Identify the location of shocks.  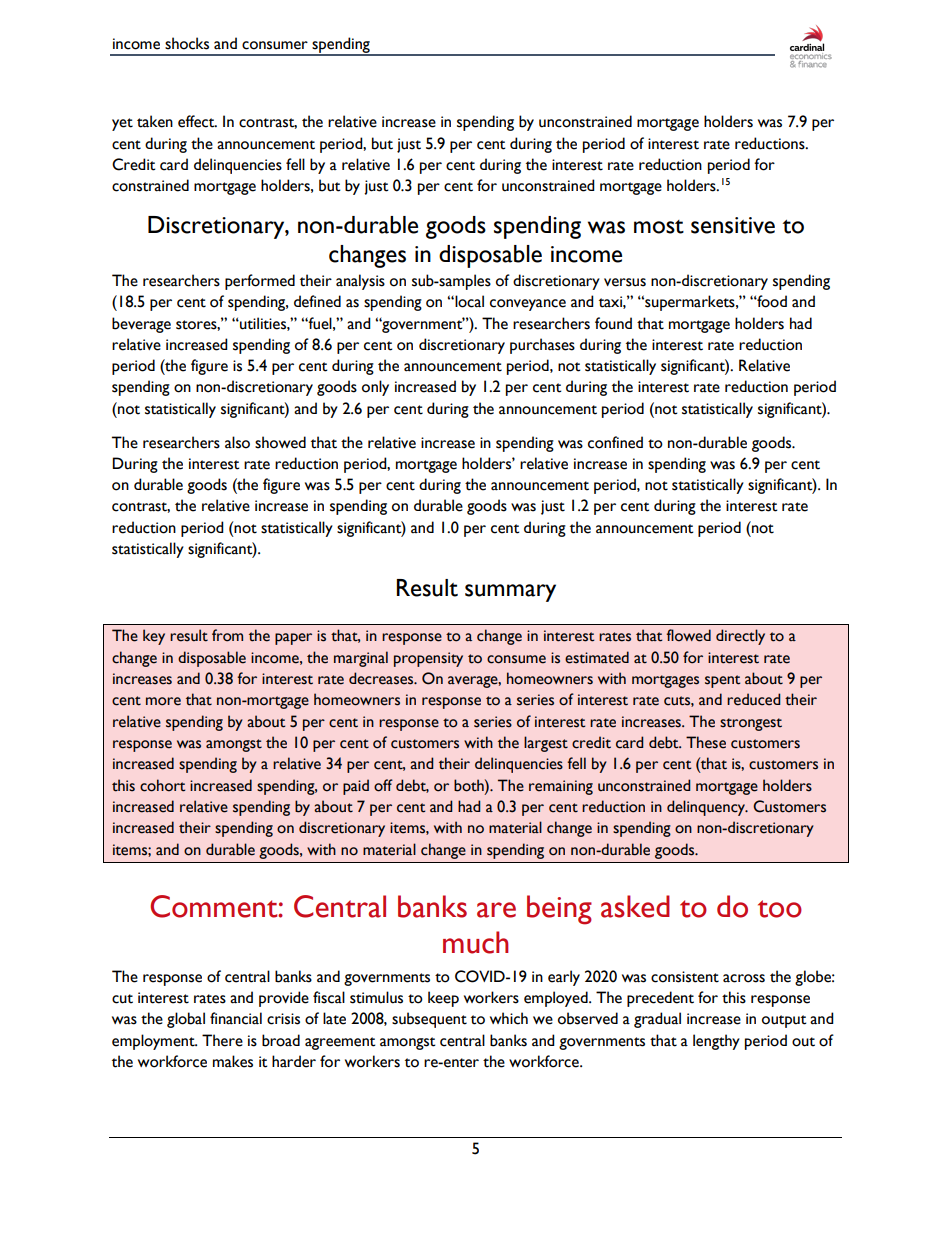
(187, 43).
